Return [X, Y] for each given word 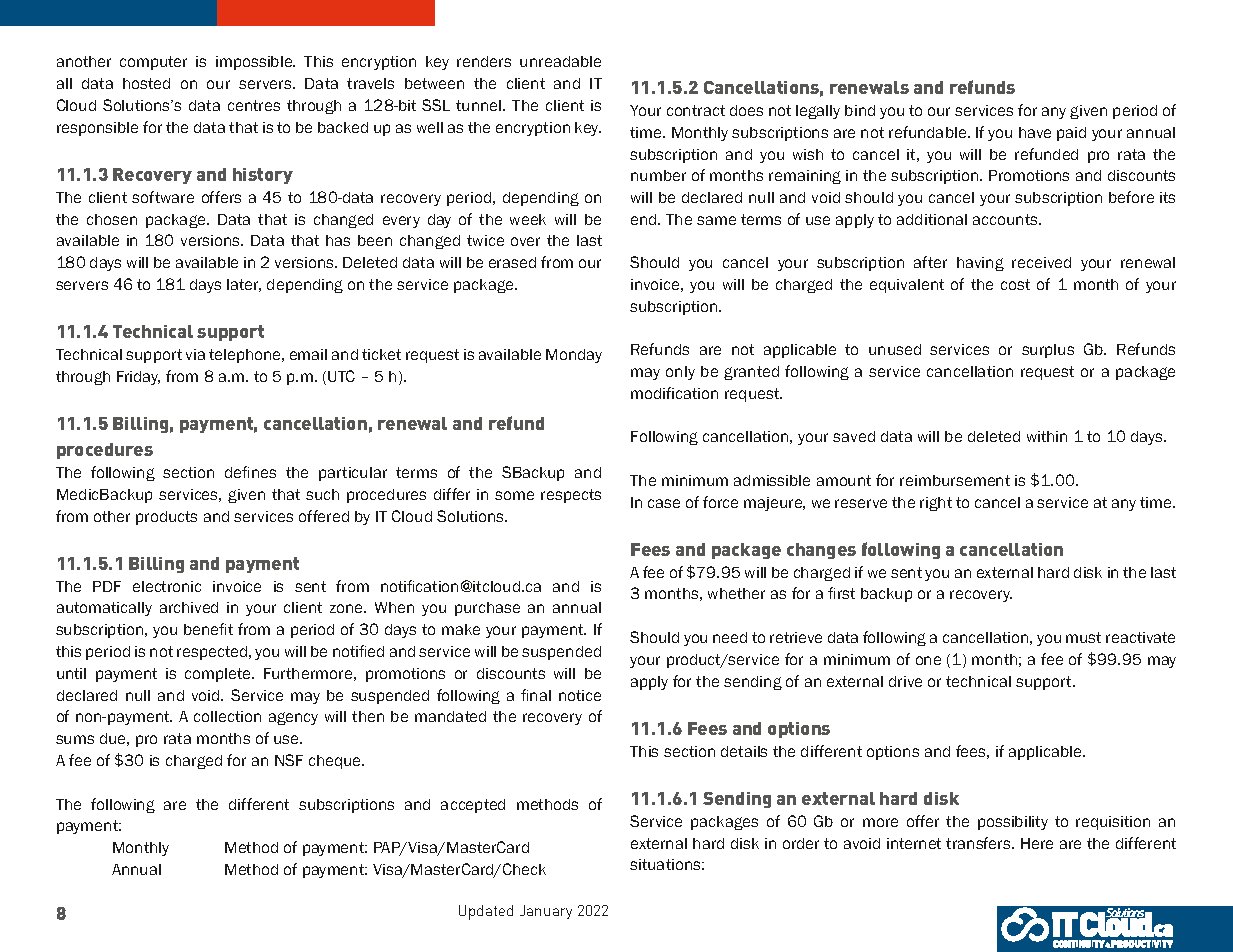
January [546, 912]
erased [512, 262]
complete [219, 675]
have [1035, 132]
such [322, 494]
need [730, 637]
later [244, 285]
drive [905, 681]
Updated [486, 912]
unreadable [560, 61]
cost [1015, 284]
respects [571, 496]
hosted [146, 83]
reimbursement [955, 480]
